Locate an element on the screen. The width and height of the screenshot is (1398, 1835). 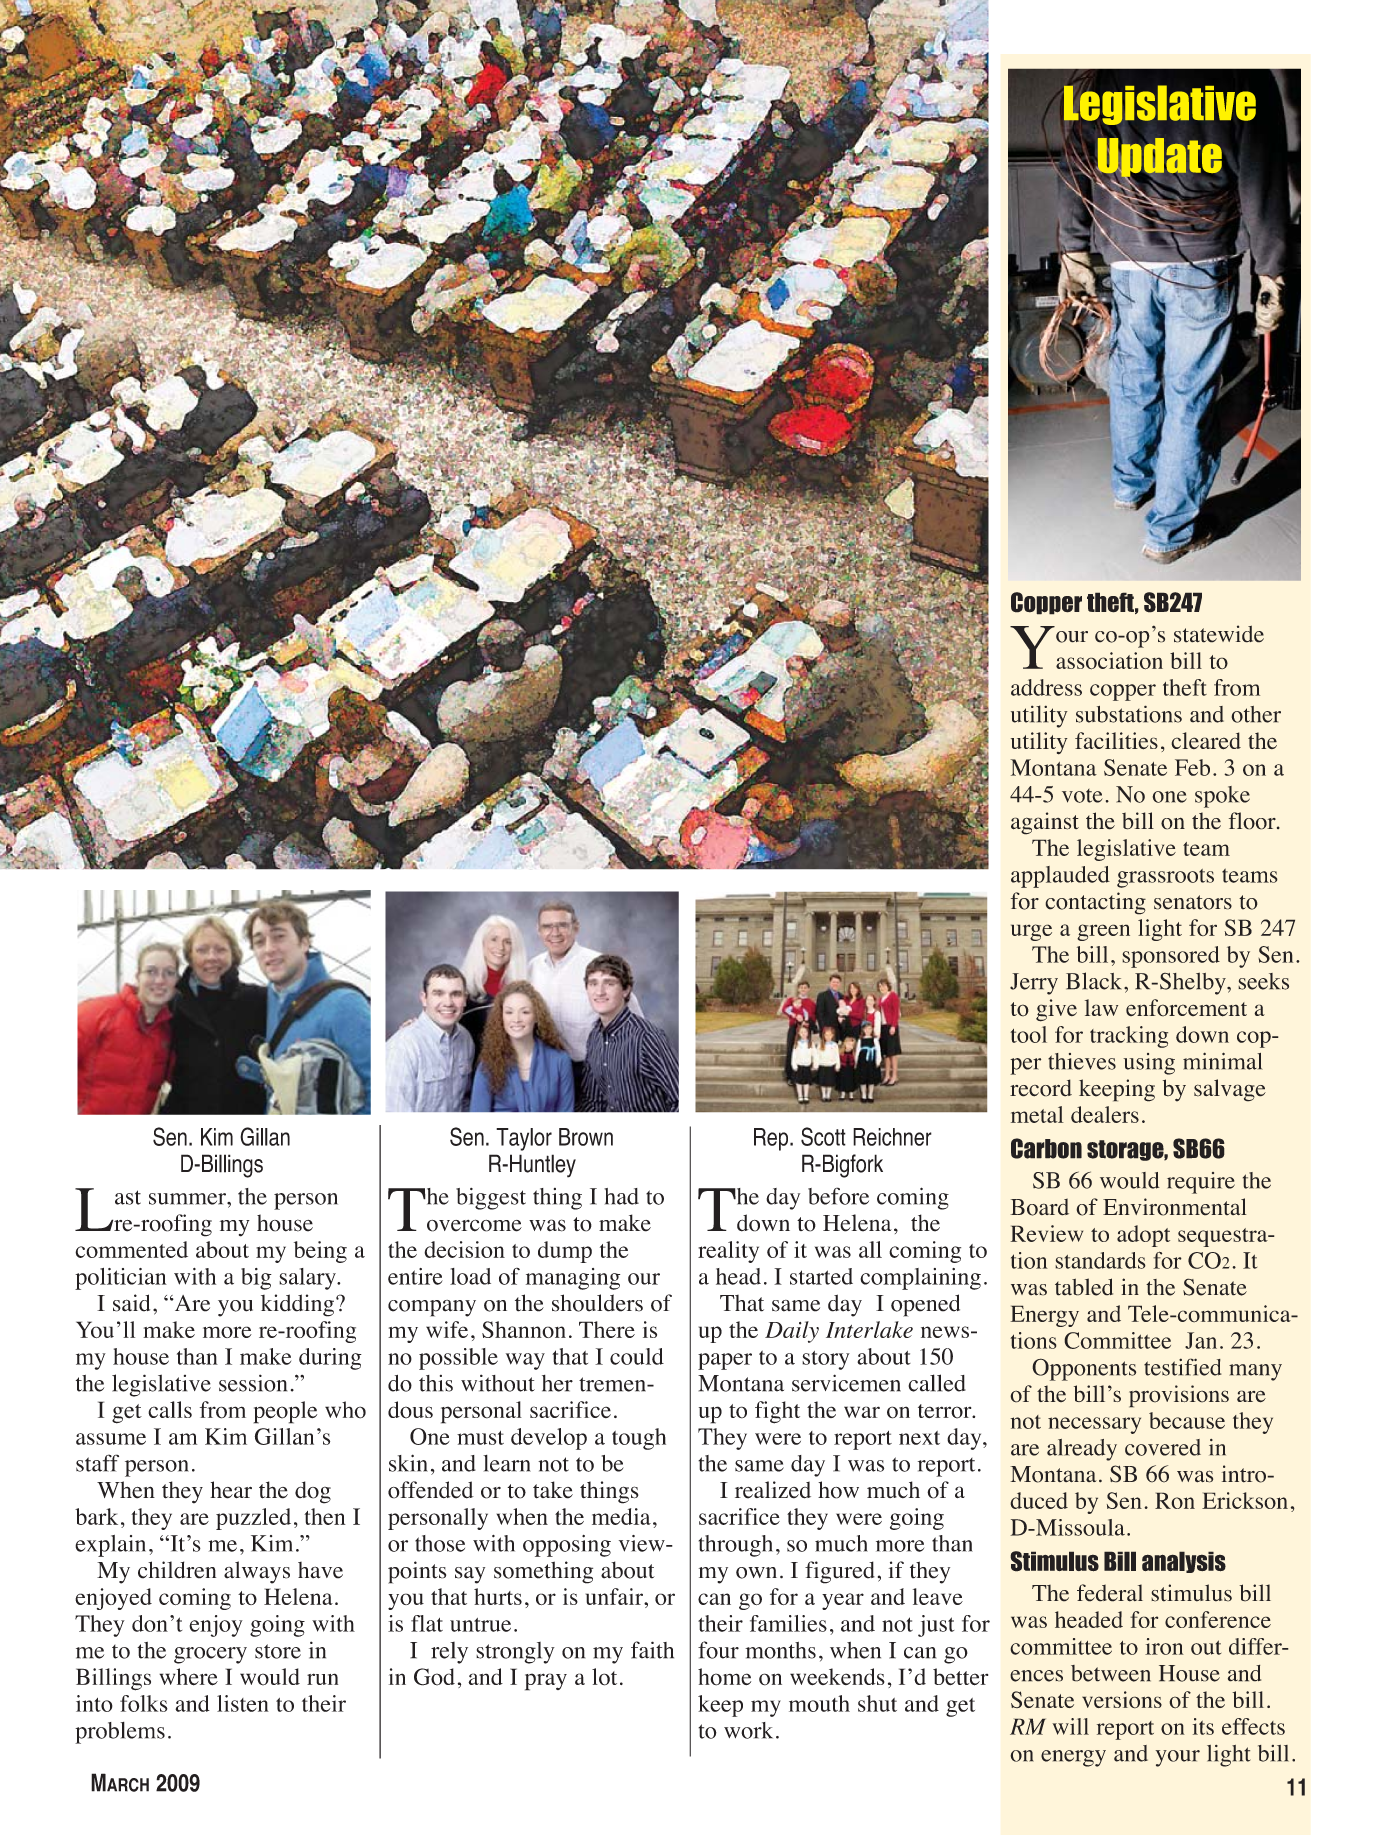
tabled is located at coordinates (1084, 1287).
